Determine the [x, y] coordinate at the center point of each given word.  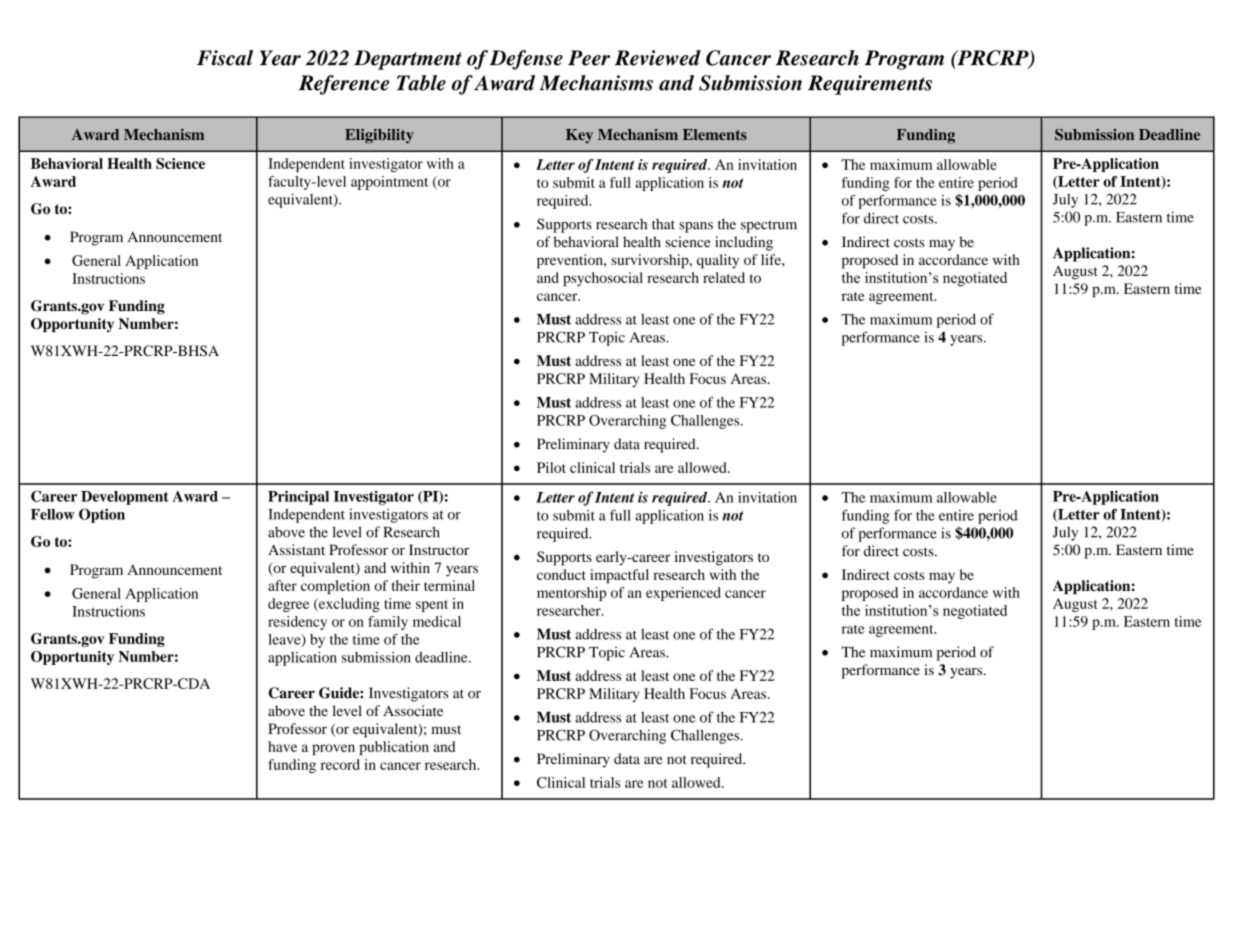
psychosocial [603, 279]
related [724, 277]
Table [421, 83]
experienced [683, 594]
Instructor [439, 549]
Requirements [870, 85]
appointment [389, 183]
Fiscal [225, 58]
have [282, 746]
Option [102, 515]
